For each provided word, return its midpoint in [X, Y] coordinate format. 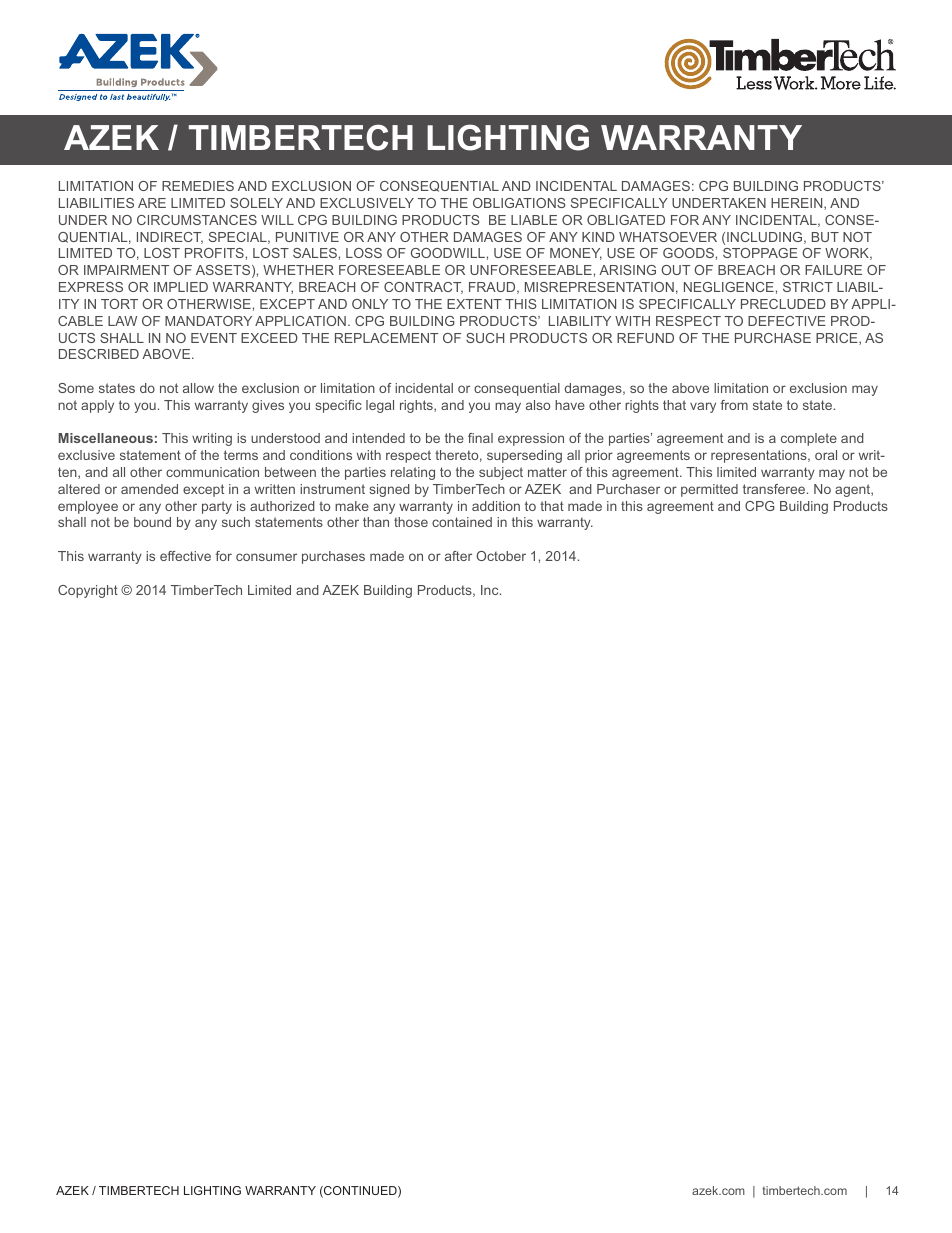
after [458, 556]
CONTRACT [423, 288]
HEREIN [798, 204]
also [538, 405]
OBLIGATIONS [519, 203]
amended [149, 489]
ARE [152, 203]
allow [198, 388]
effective [185, 556]
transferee [775, 489]
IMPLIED [181, 287]
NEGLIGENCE [729, 287]
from [734, 405]
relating [413, 473]
